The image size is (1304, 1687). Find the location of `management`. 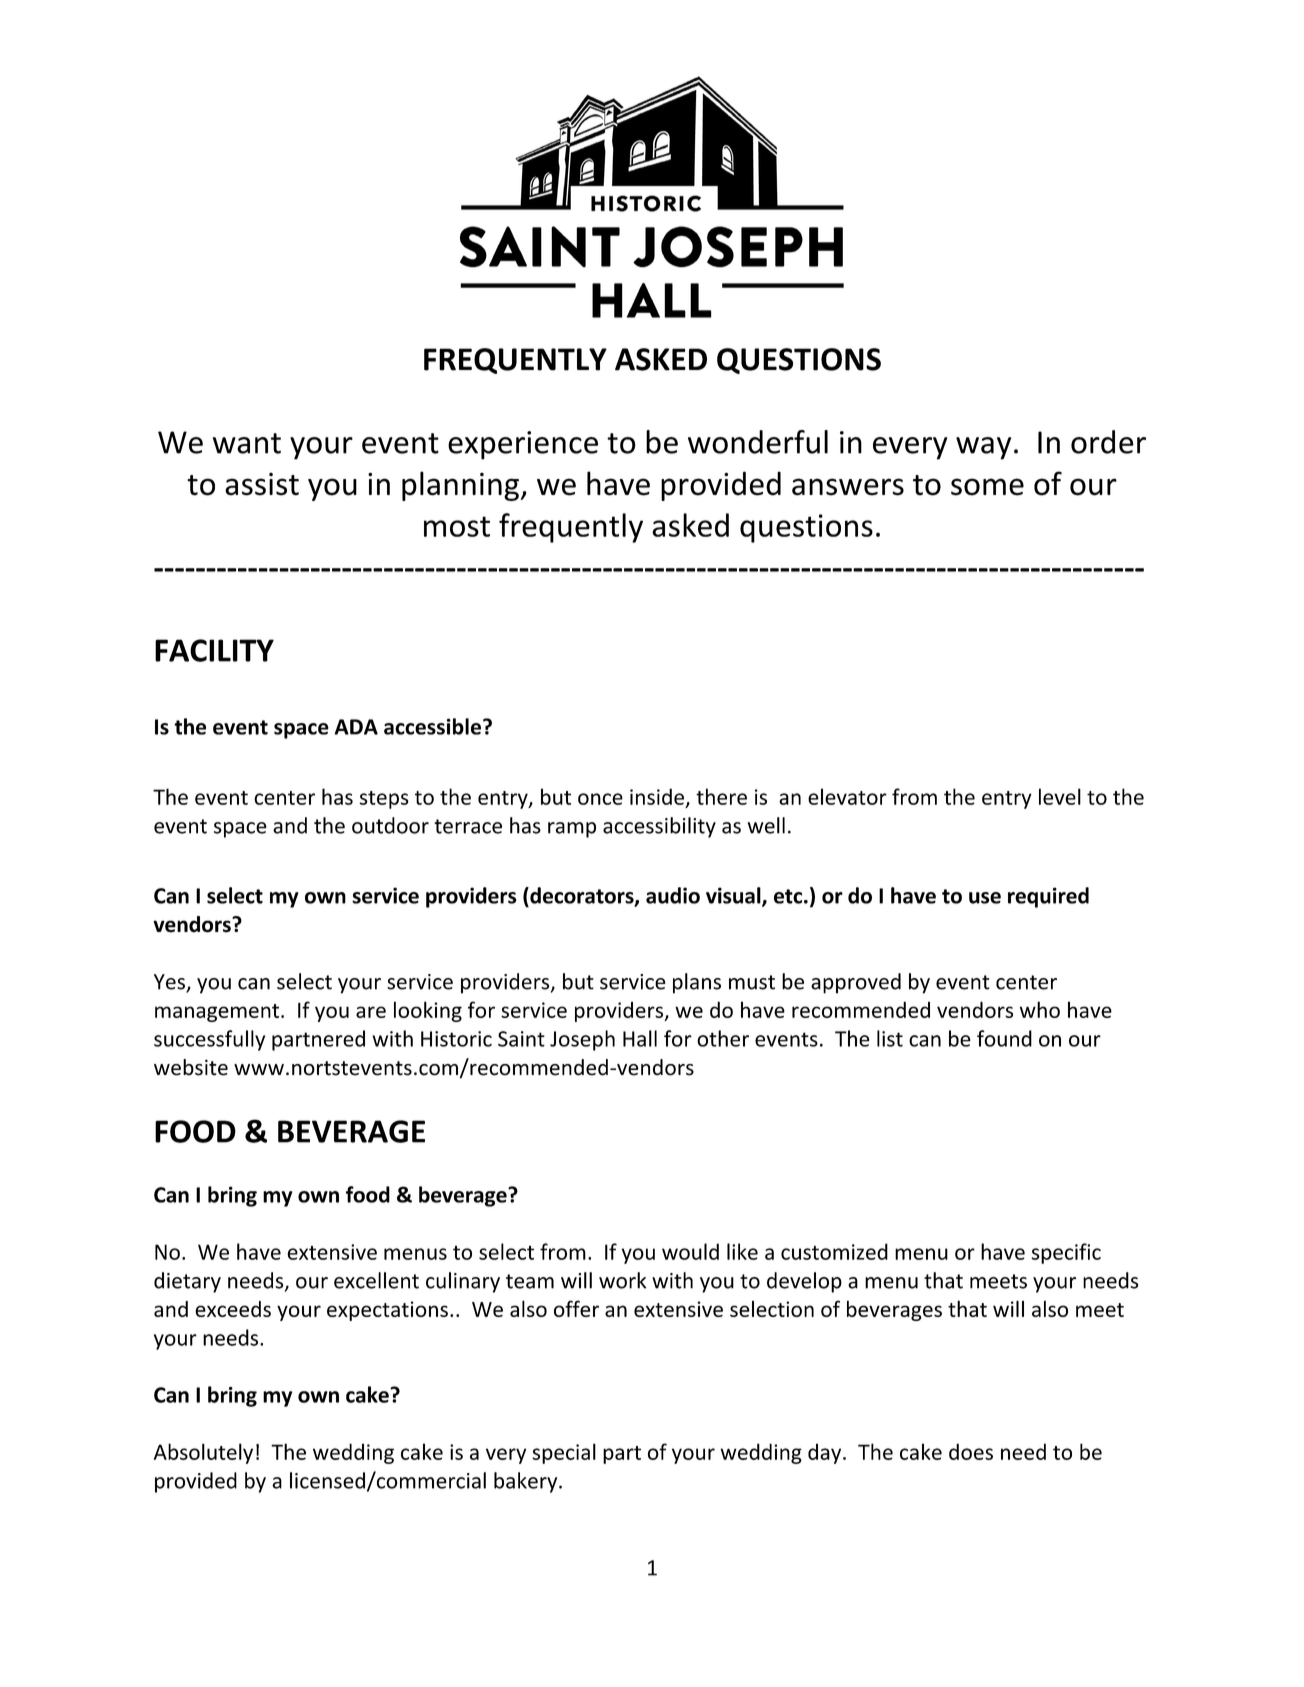

management is located at coordinates (217, 1013).
